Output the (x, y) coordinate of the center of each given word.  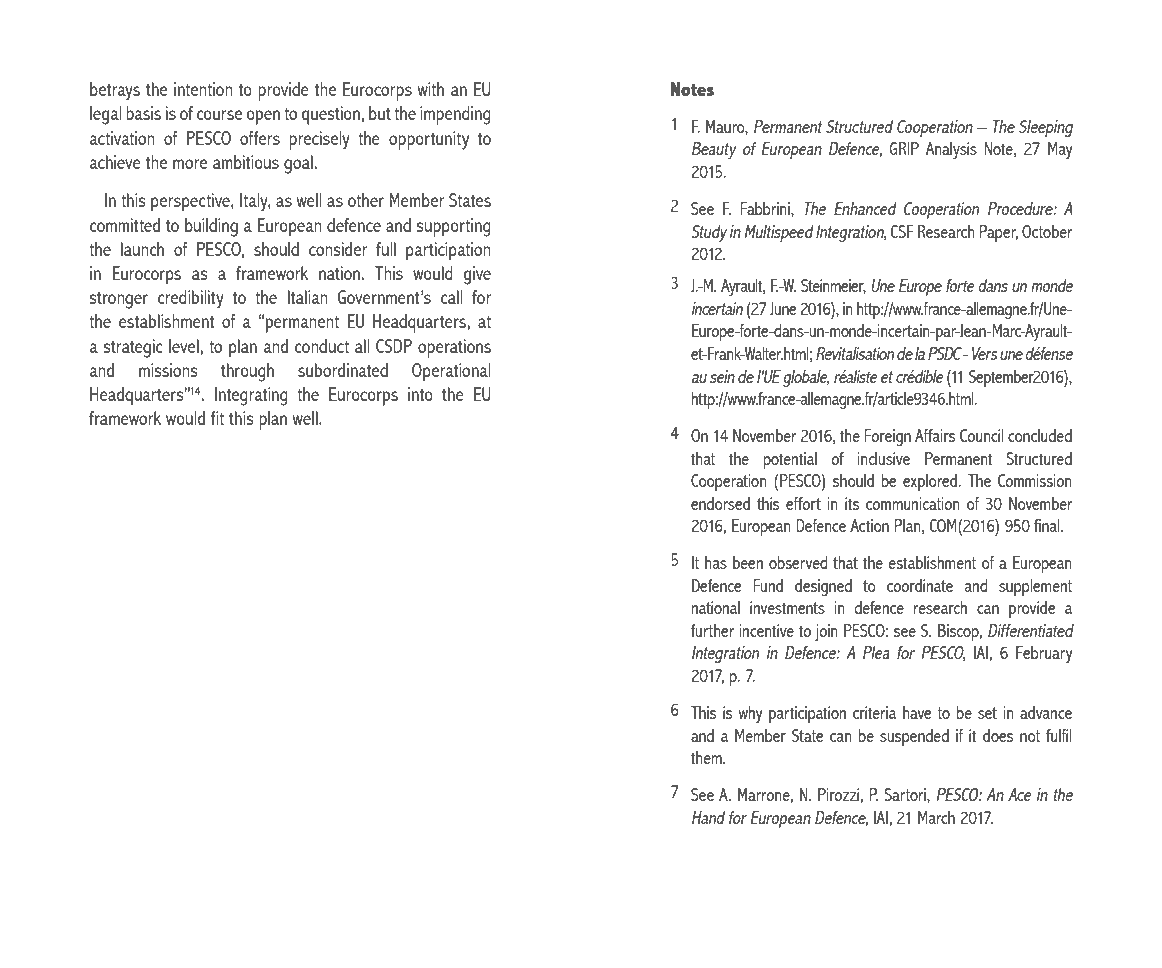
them (707, 757)
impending (455, 115)
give (477, 275)
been (748, 562)
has (716, 562)
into (420, 394)
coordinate (920, 585)
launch (142, 249)
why (750, 714)
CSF (902, 231)
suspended (914, 737)
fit (217, 418)
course (219, 115)
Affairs (935, 435)
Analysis (951, 150)
